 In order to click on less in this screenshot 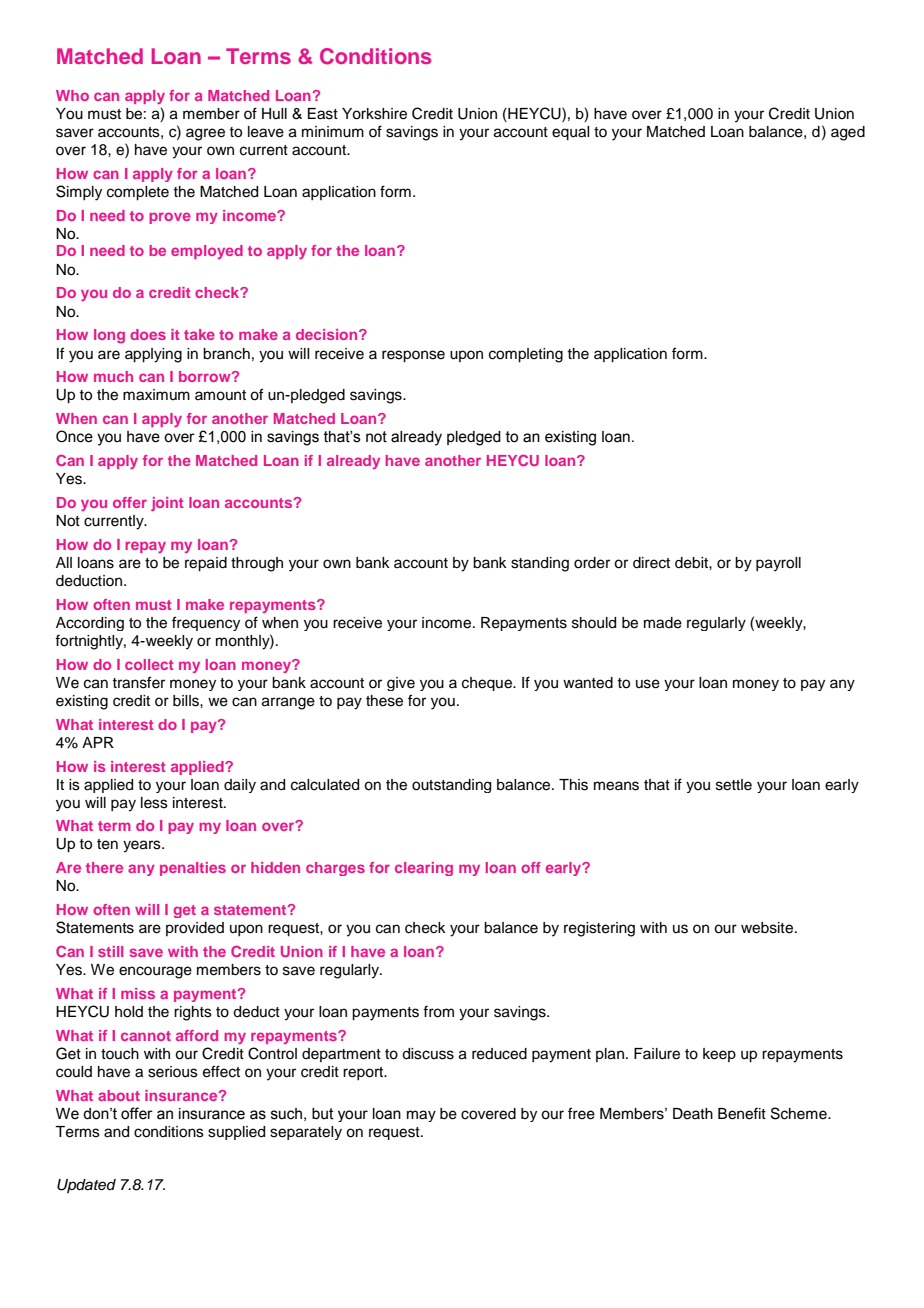, I will do `click(154, 803)`.
